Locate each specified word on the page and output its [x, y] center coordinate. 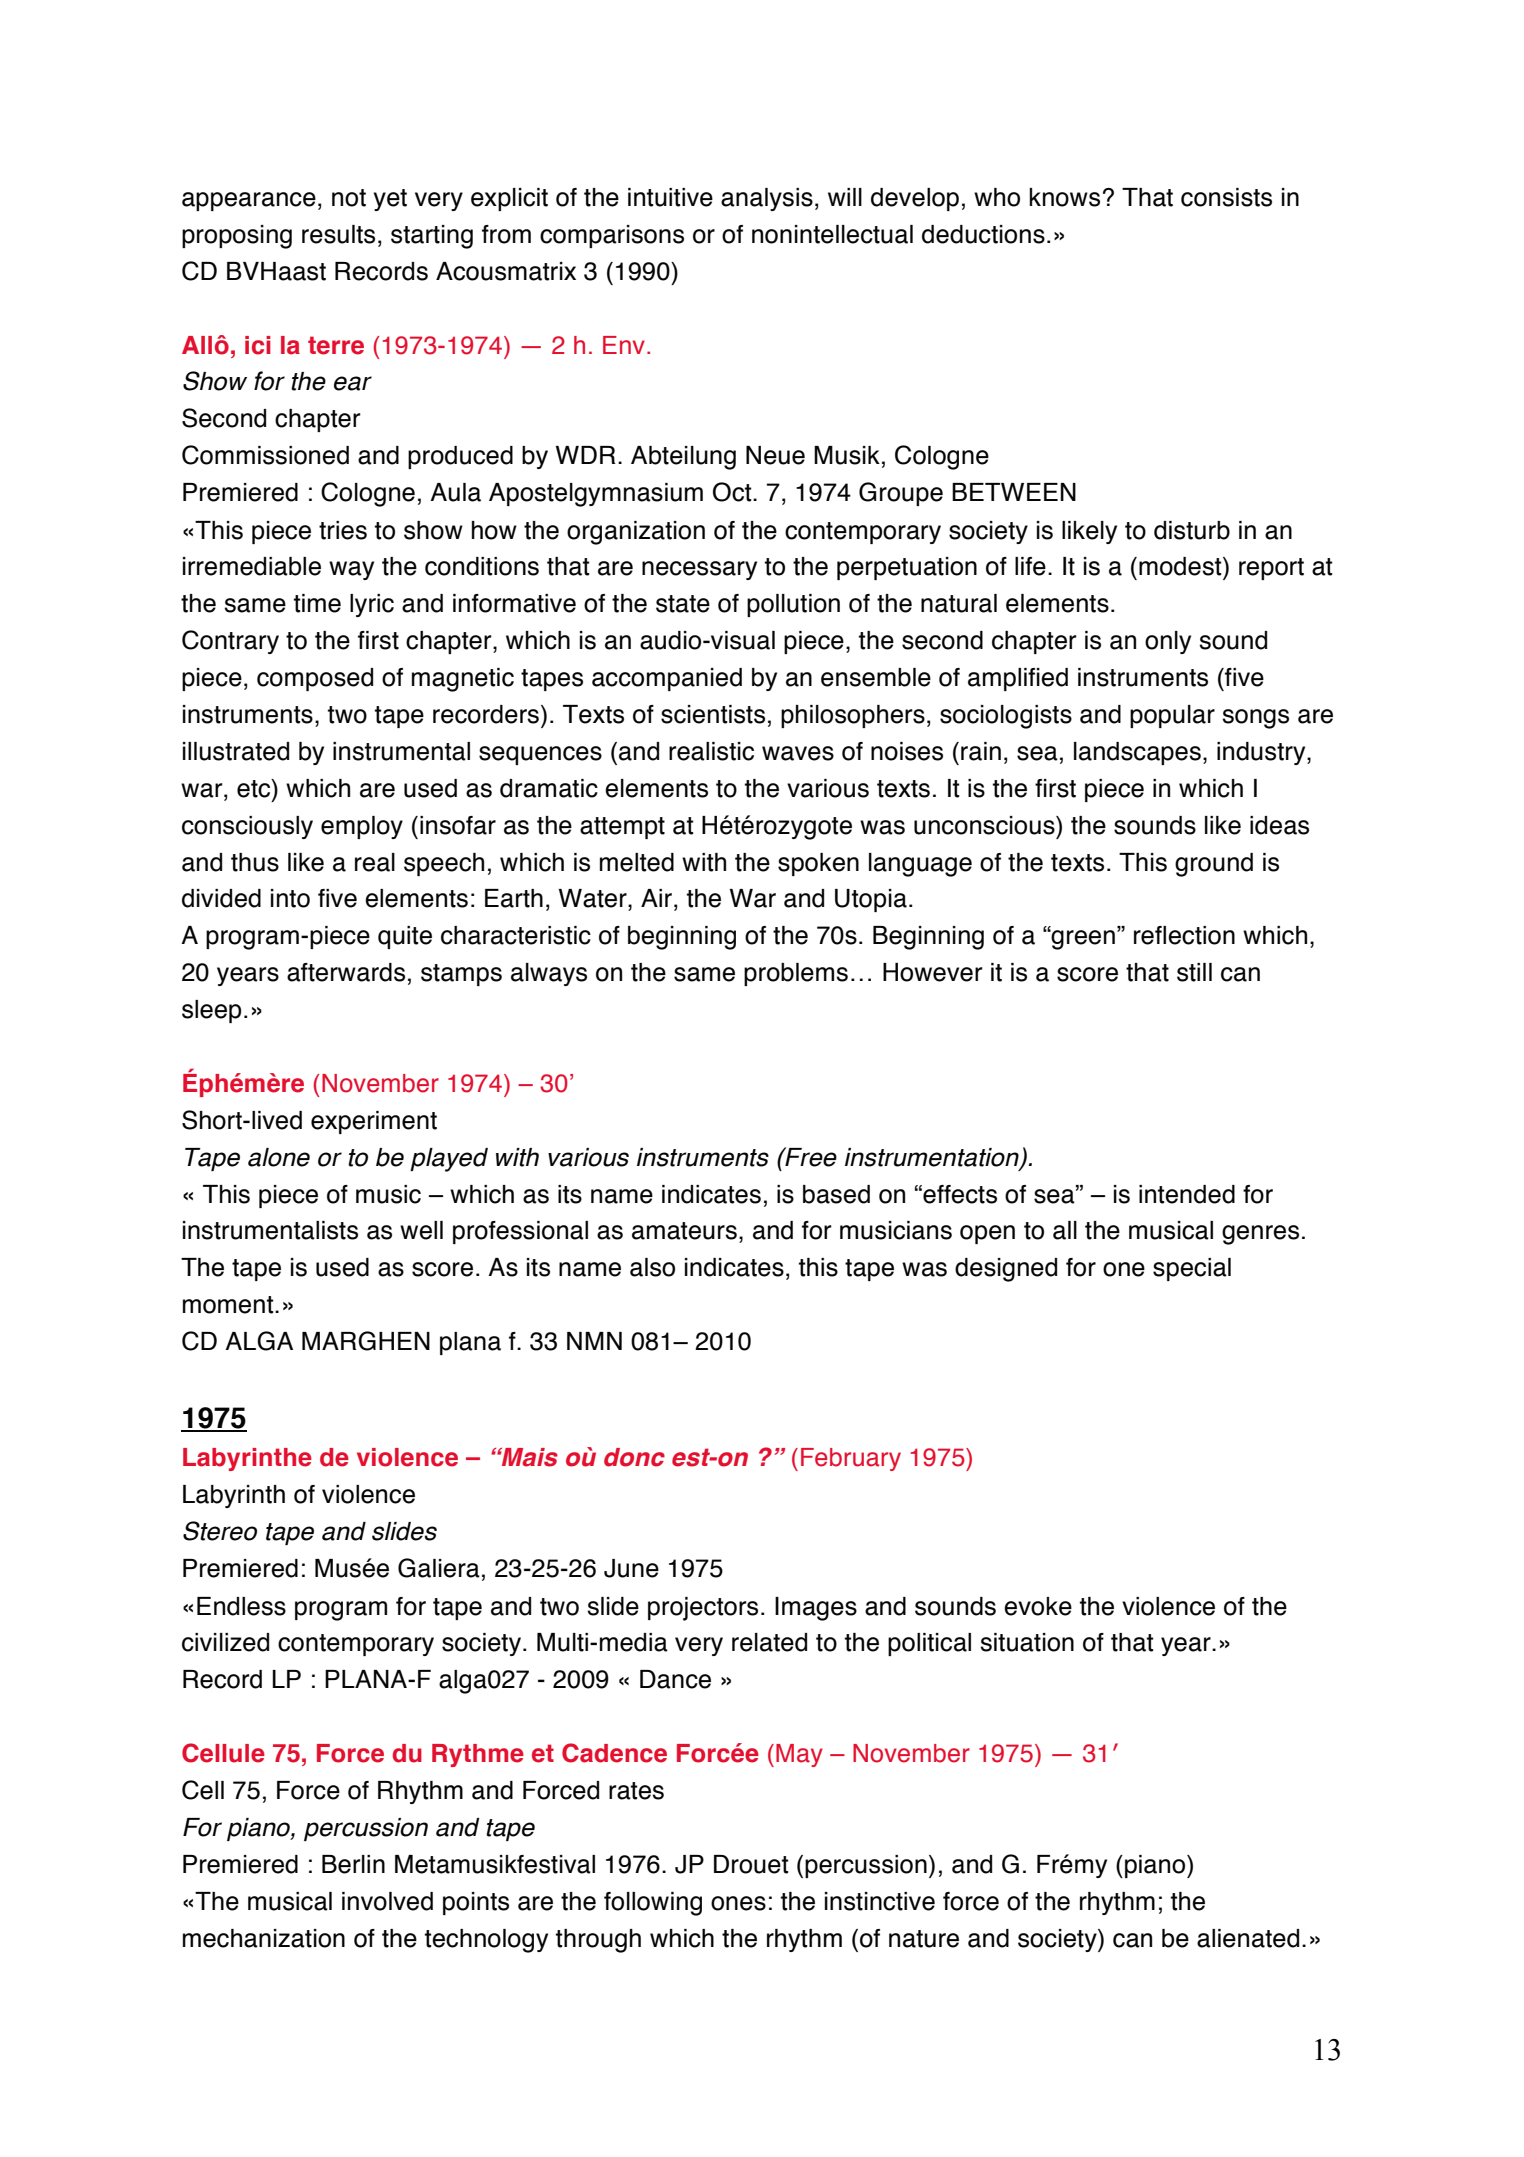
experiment [374, 1122]
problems [796, 974]
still [1194, 972]
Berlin [353, 1864]
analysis [767, 199]
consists [1226, 197]
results [338, 234]
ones [738, 1903]
